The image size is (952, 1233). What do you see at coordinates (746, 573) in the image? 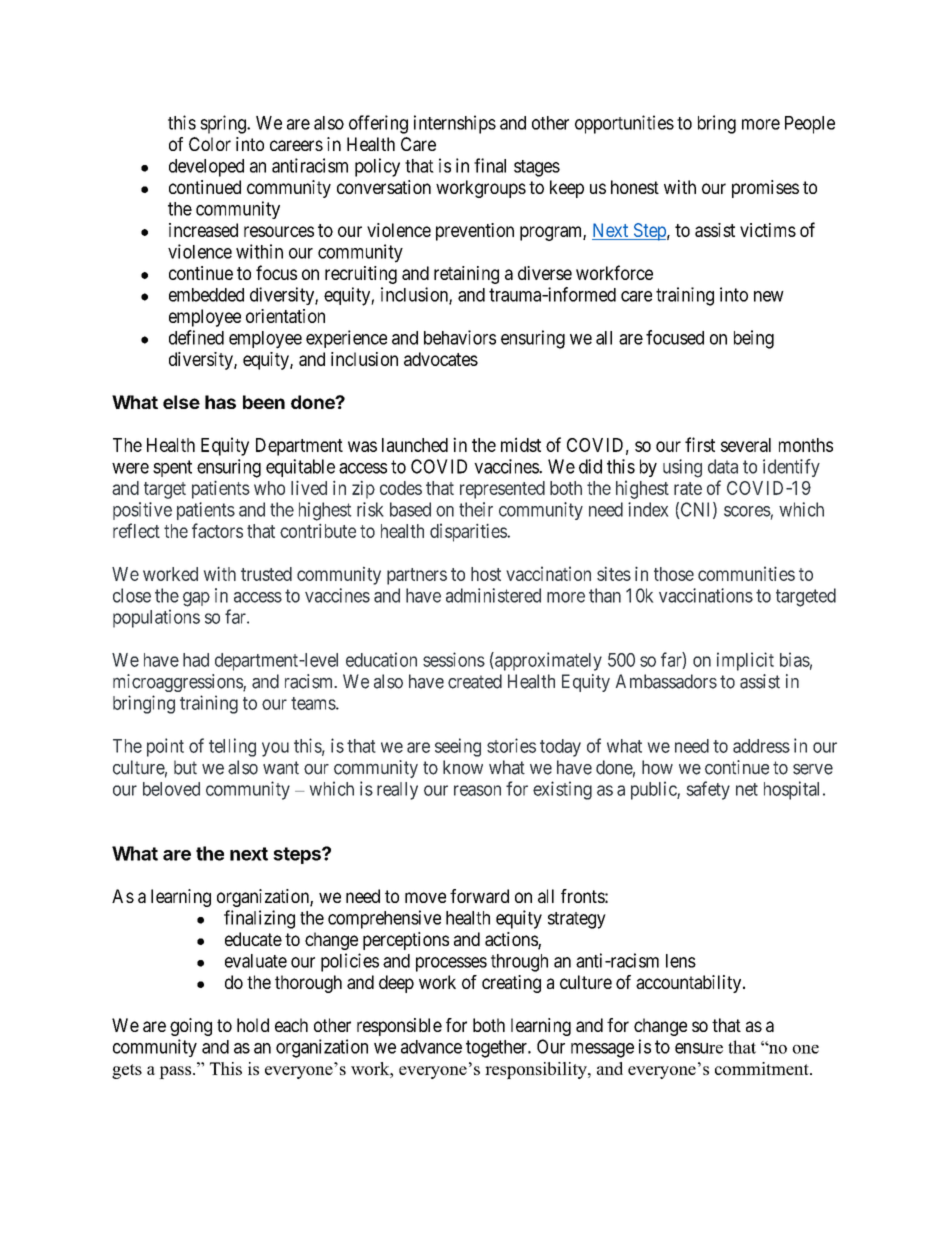
I see `communities` at bounding box center [746, 573].
